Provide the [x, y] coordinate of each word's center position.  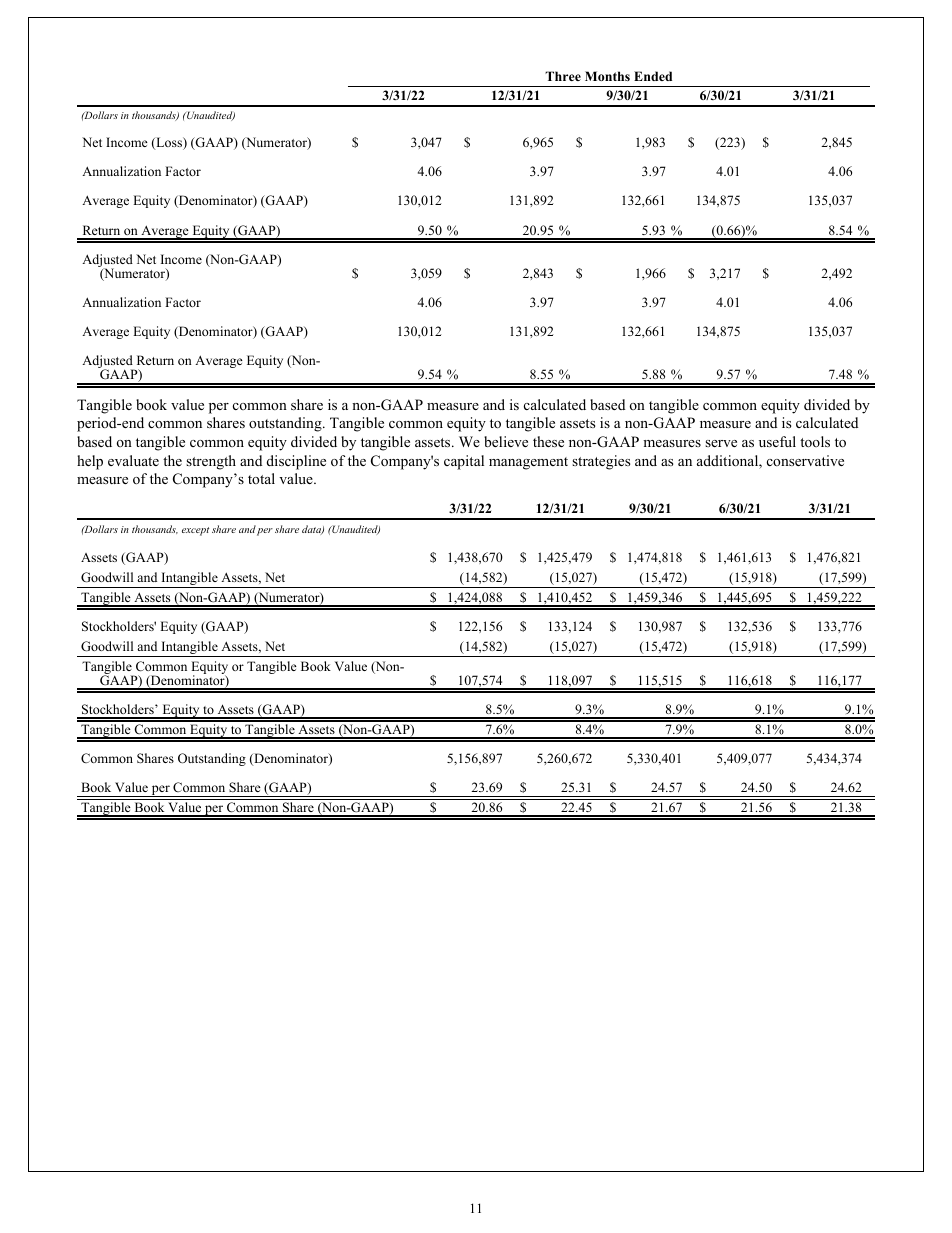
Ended [653, 76]
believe [506, 441]
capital [464, 462]
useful [777, 441]
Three [563, 76]
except [195, 531]
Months [607, 76]
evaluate [133, 460]
